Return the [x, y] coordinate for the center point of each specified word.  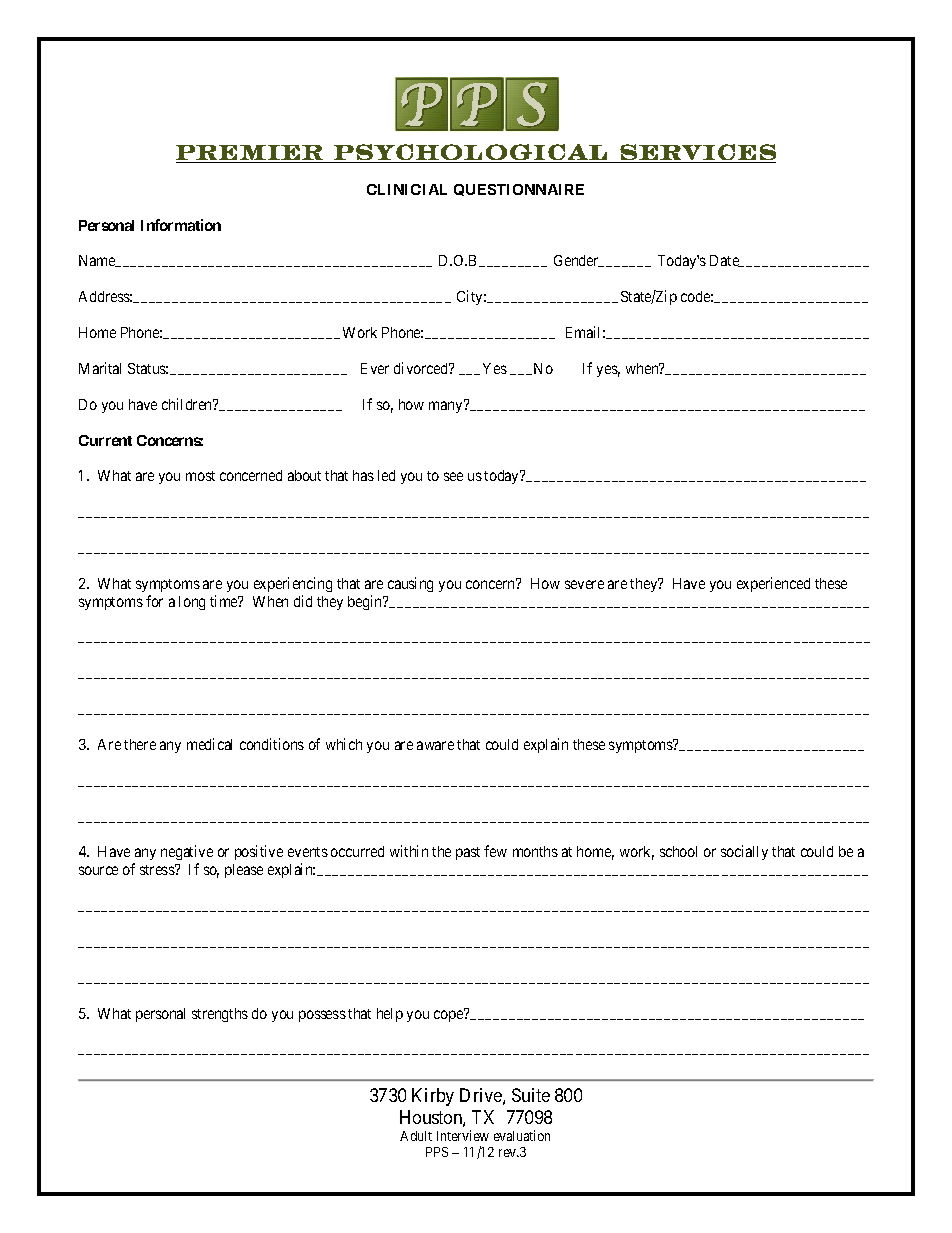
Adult [416, 1136]
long [192, 603]
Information [181, 225]
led [386, 475]
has [363, 475]
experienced [773, 584]
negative [187, 854]
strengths [220, 1015]
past [468, 853]
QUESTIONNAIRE [519, 190]
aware [435, 745]
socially [744, 852]
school [678, 851]
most [200, 476]
